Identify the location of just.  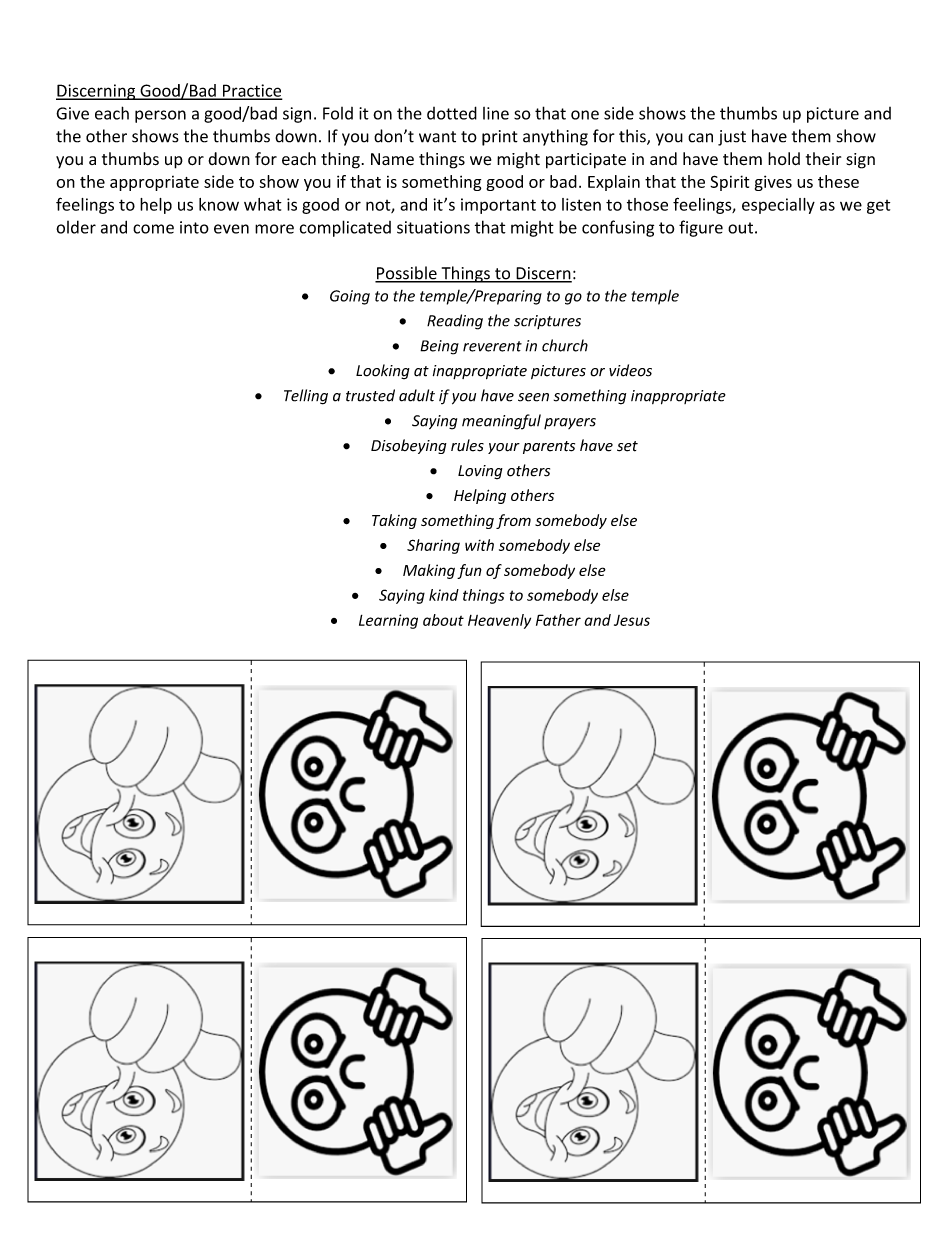
(732, 138).
